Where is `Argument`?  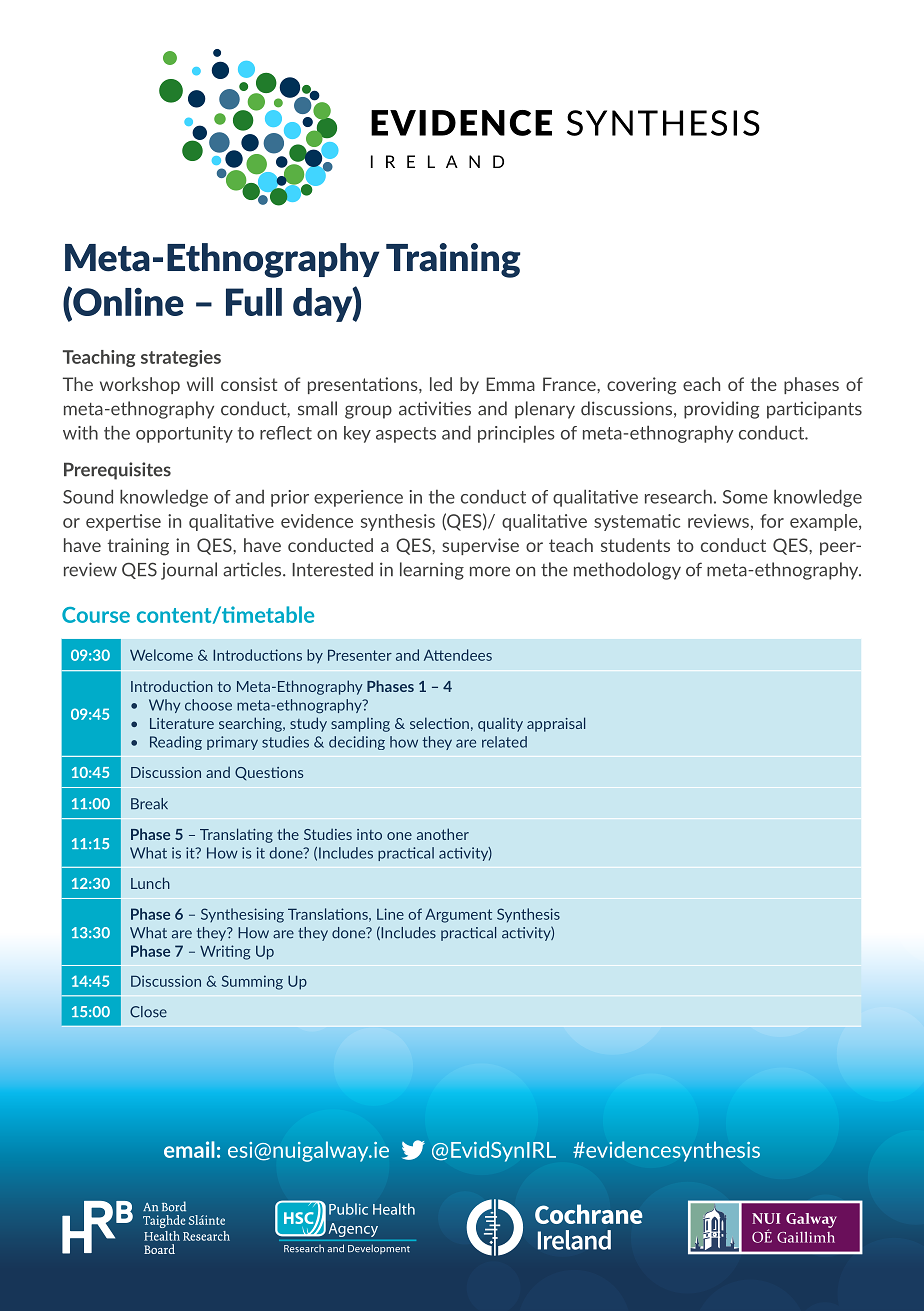 Argument is located at coordinates (458, 915).
